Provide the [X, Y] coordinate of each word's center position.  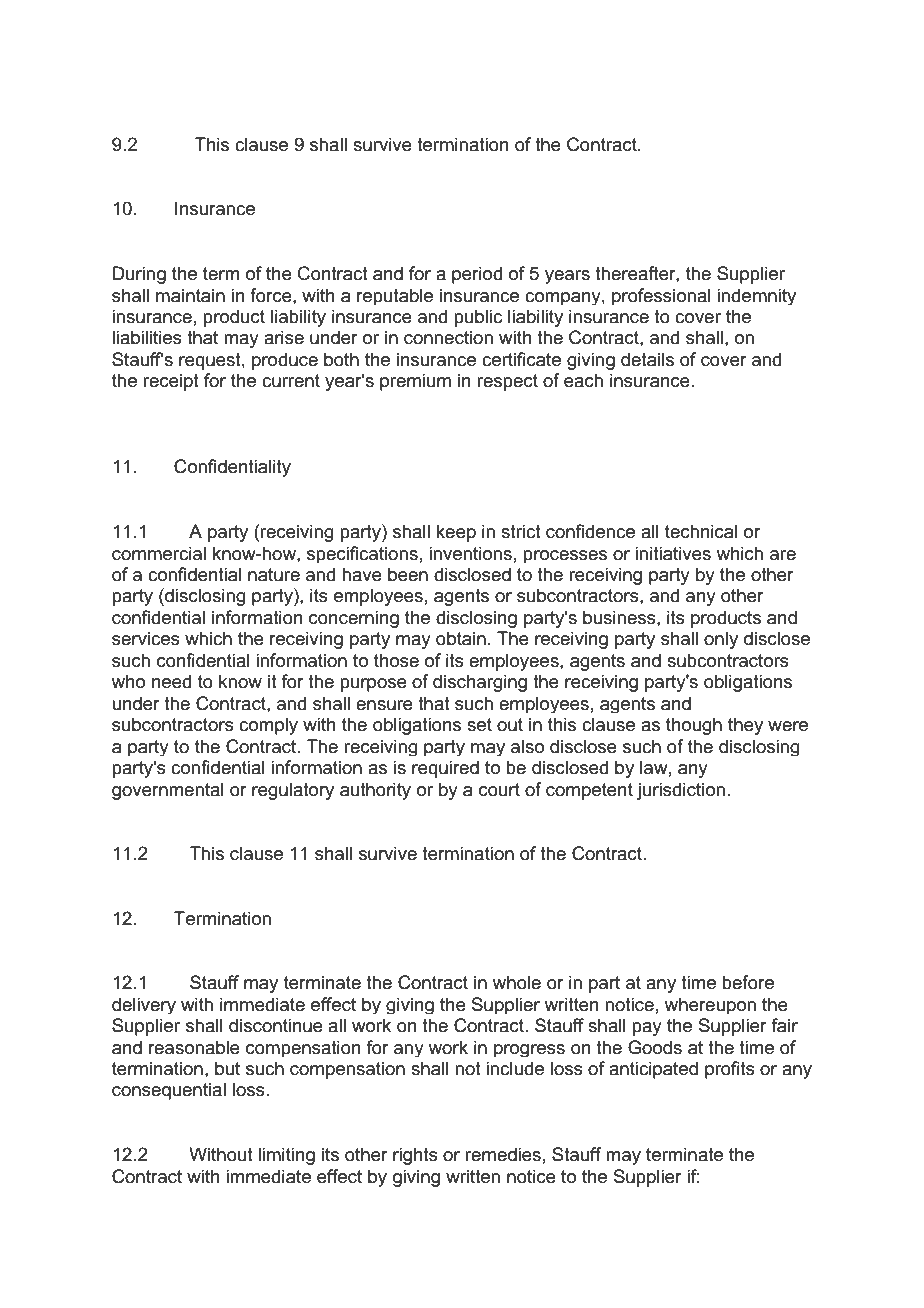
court [499, 790]
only [721, 640]
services [146, 638]
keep [456, 533]
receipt [171, 382]
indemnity [756, 296]
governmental [168, 791]
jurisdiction [681, 791]
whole [517, 982]
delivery [144, 1005]
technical [701, 531]
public [478, 318]
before [748, 982]
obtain [461, 638]
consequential [169, 1091]
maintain [190, 295]
